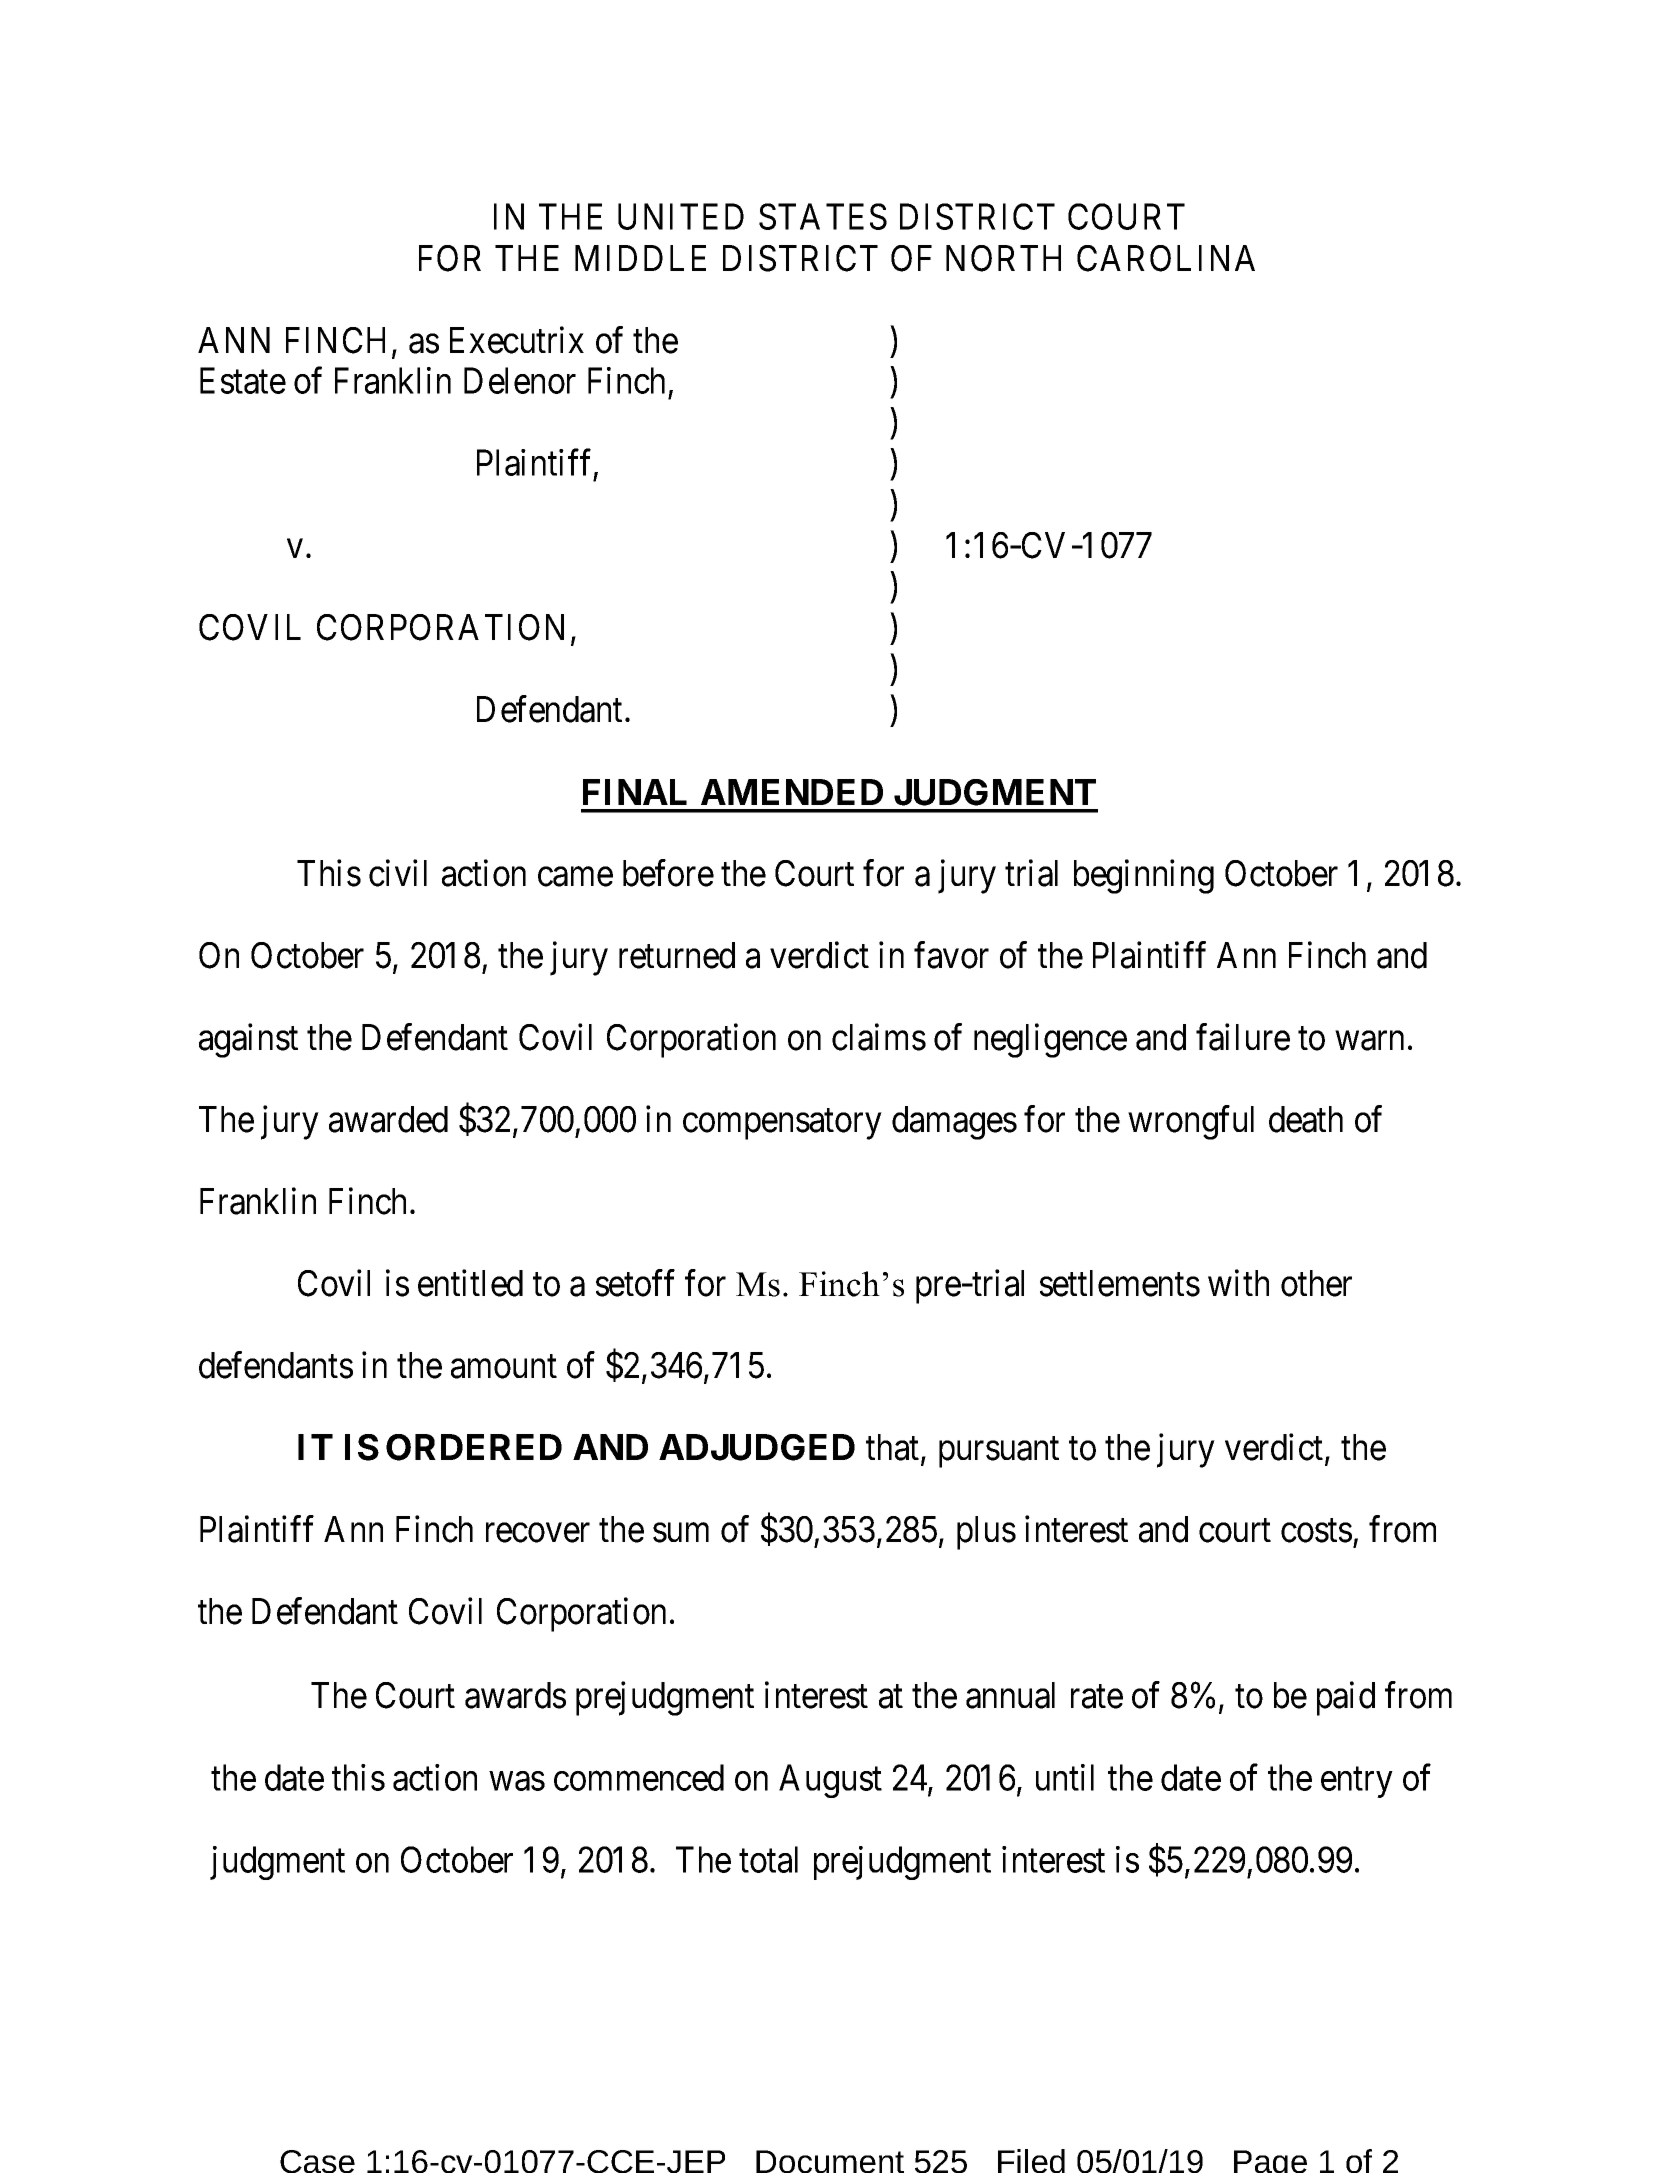 The image size is (1679, 2173). What do you see at coordinates (388, 1119) in the image?
I see `awarded` at bounding box center [388, 1119].
